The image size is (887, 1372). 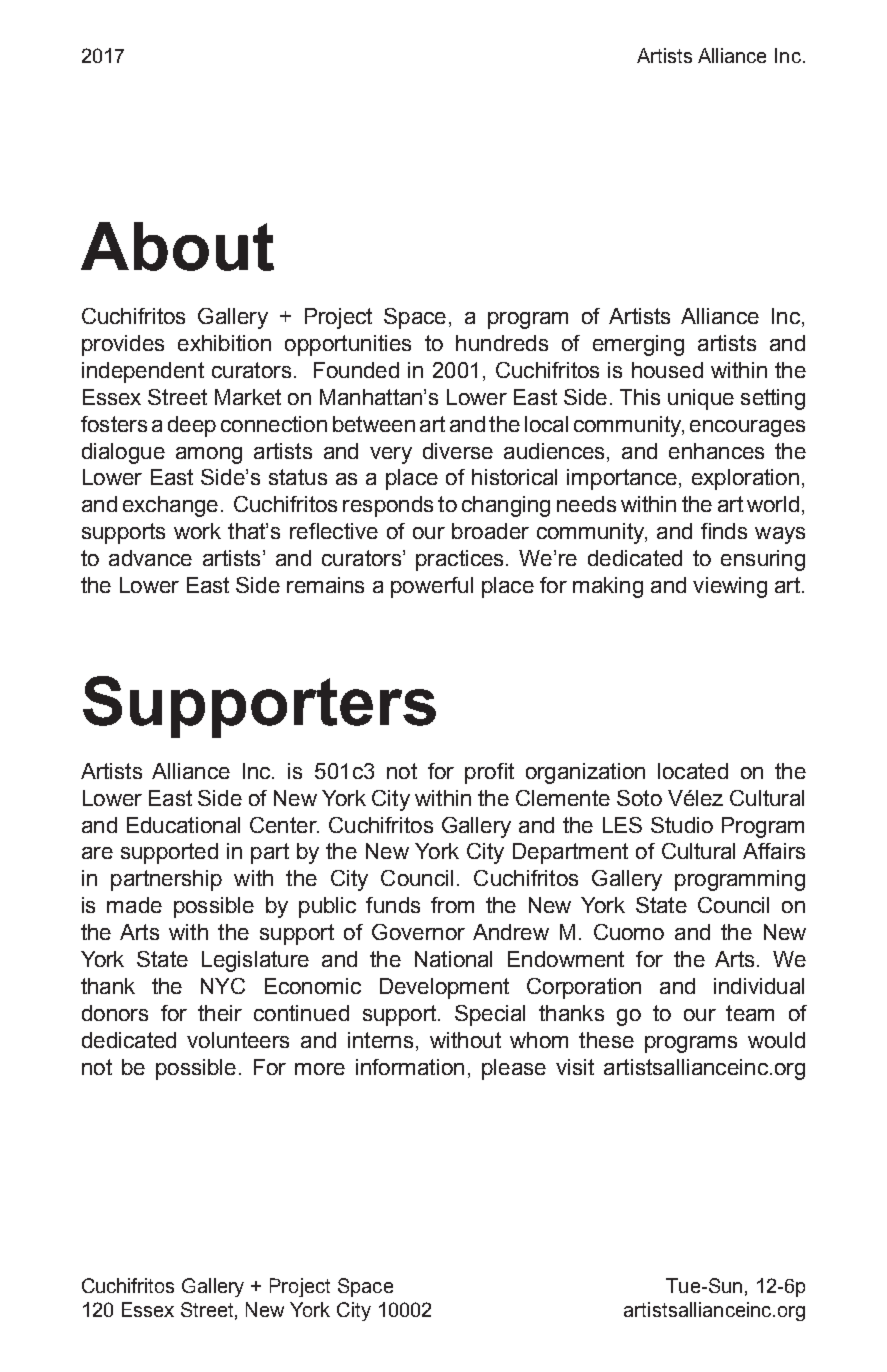 I want to click on advance, so click(x=150, y=558).
